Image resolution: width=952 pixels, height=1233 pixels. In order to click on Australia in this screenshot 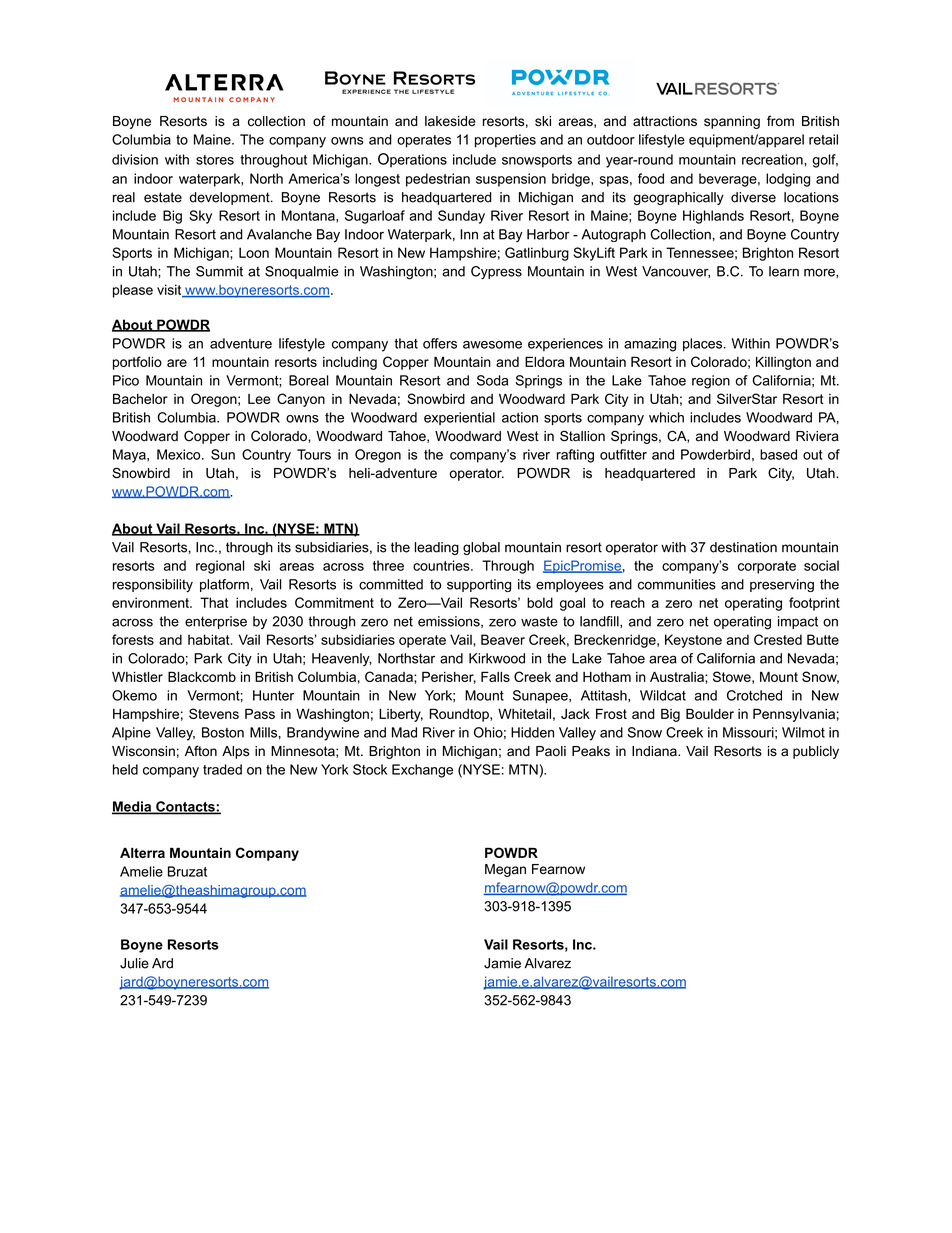, I will do `click(678, 677)`.
